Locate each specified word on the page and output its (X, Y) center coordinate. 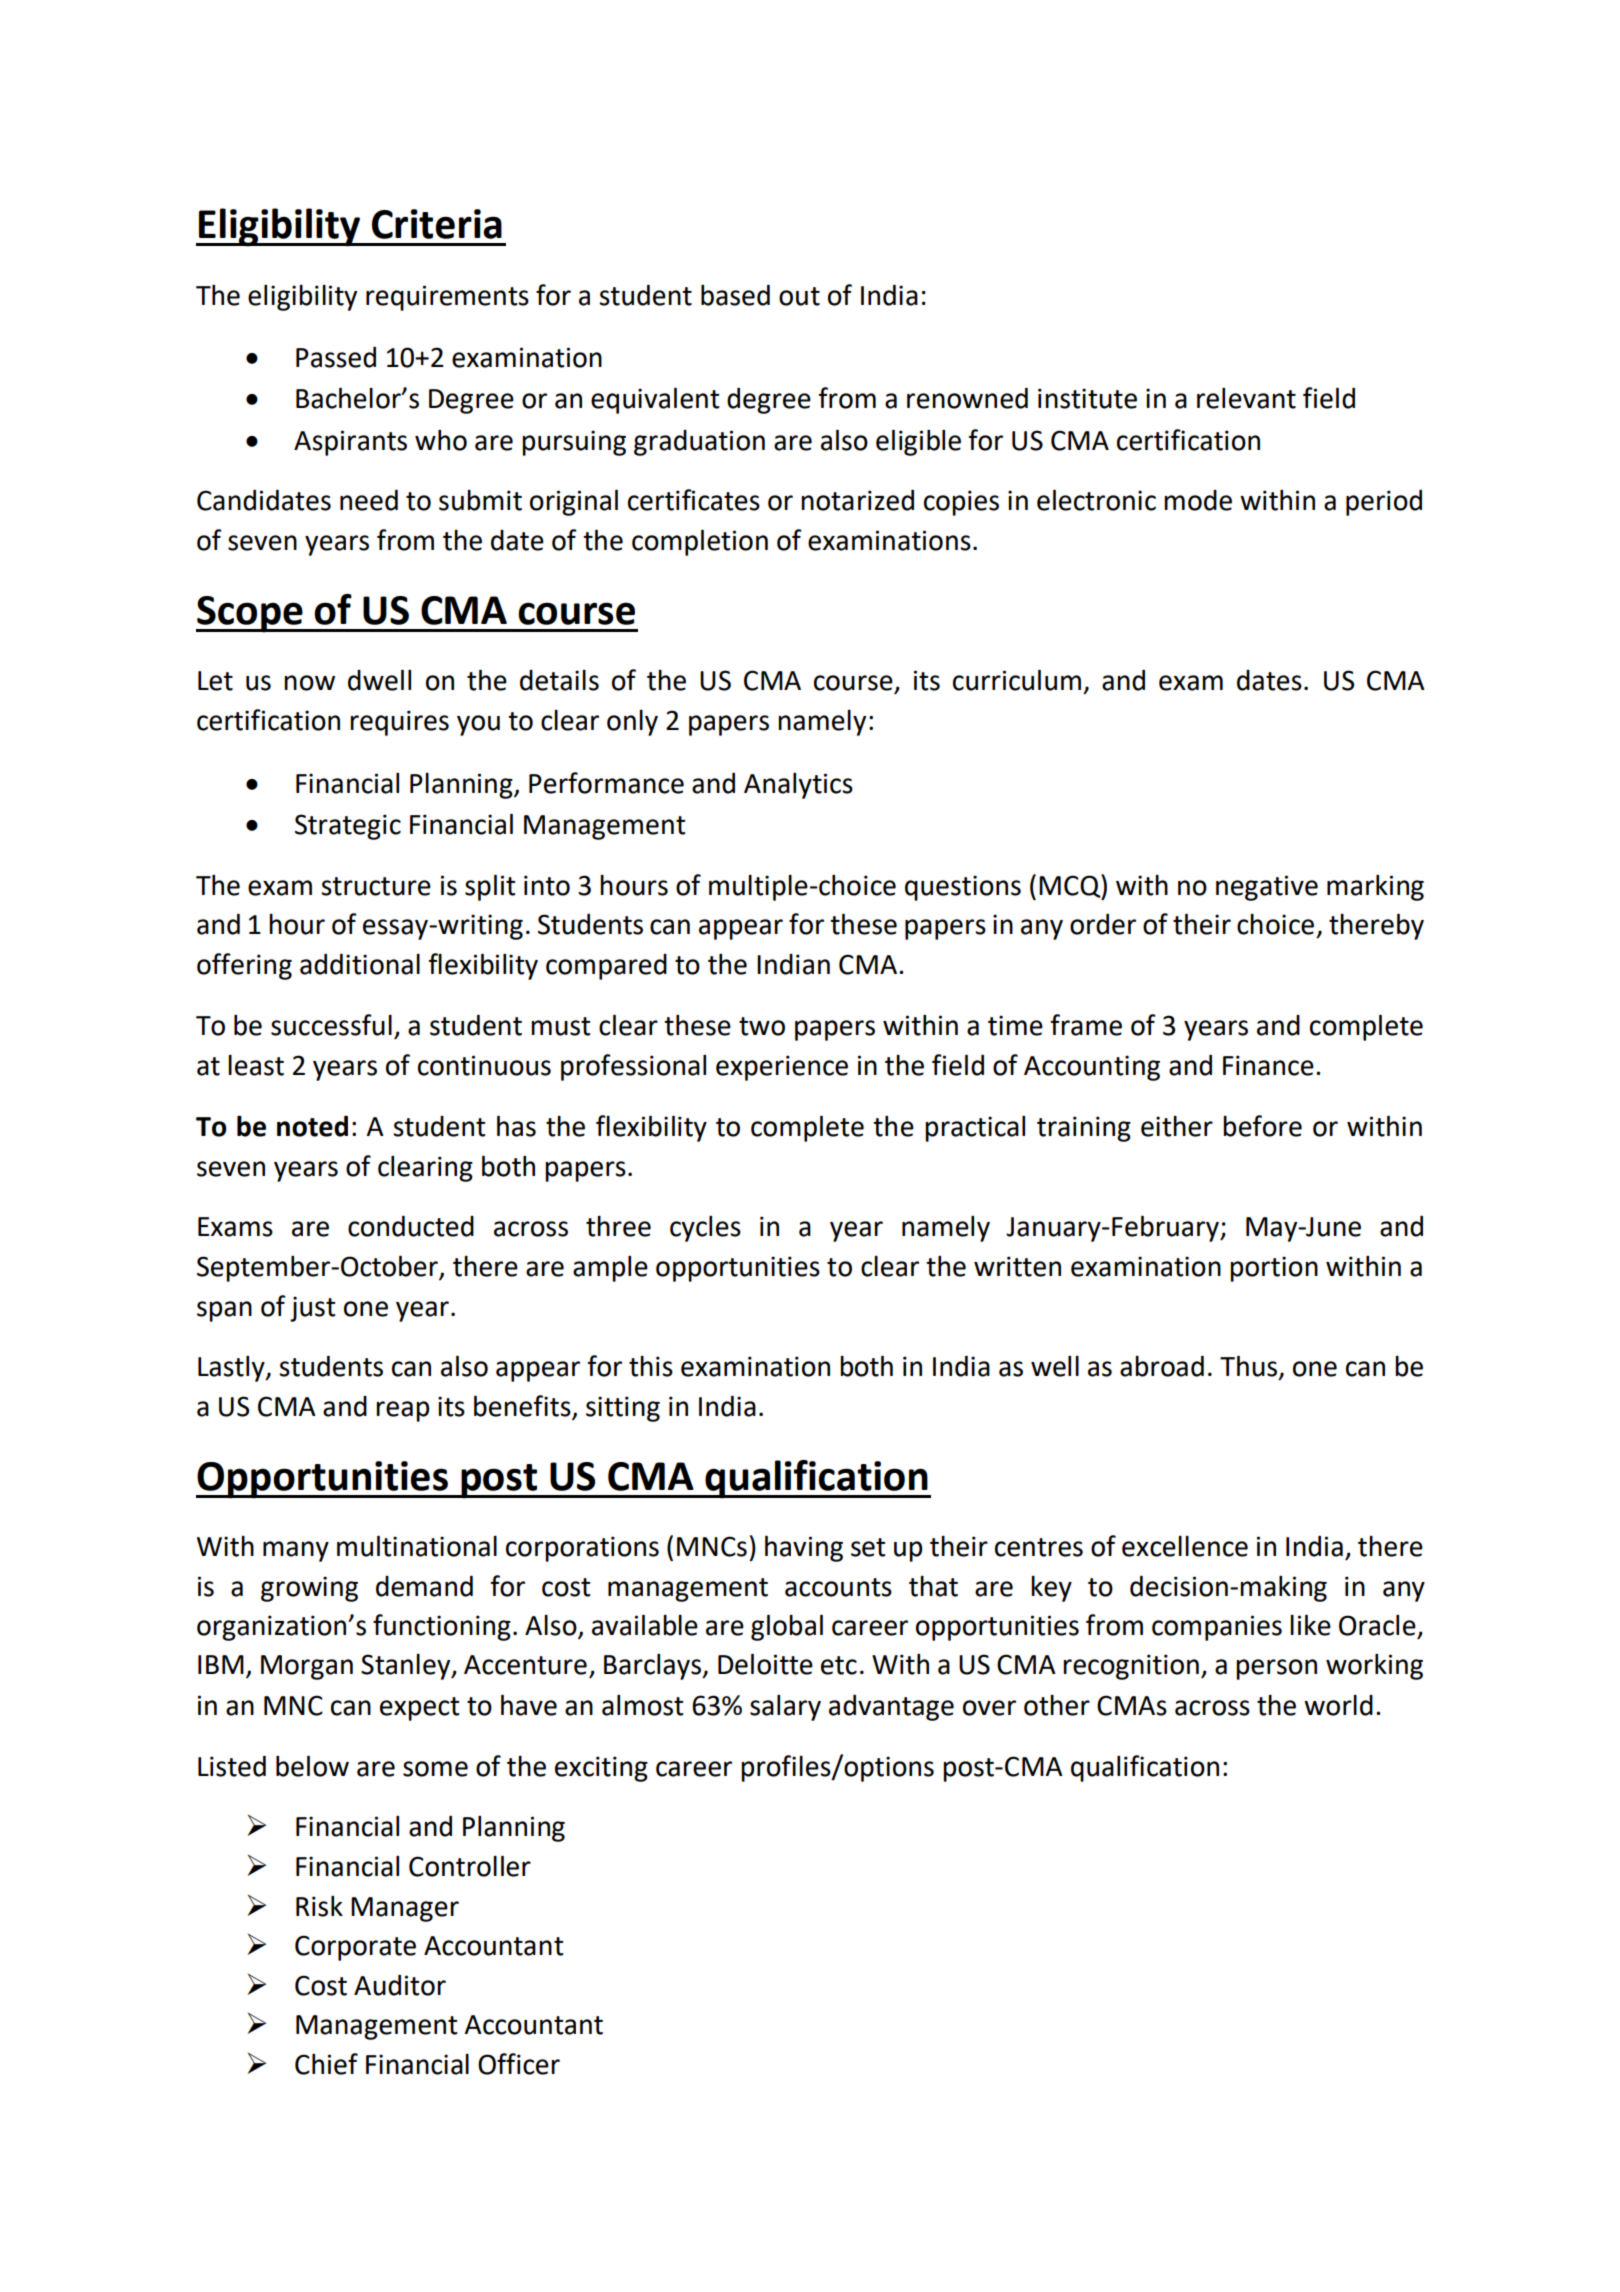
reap (402, 1411)
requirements (447, 298)
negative (1267, 888)
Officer (519, 2064)
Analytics (798, 786)
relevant (1246, 398)
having (804, 1548)
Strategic (348, 827)
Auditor (400, 1985)
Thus (1248, 1366)
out (799, 296)
